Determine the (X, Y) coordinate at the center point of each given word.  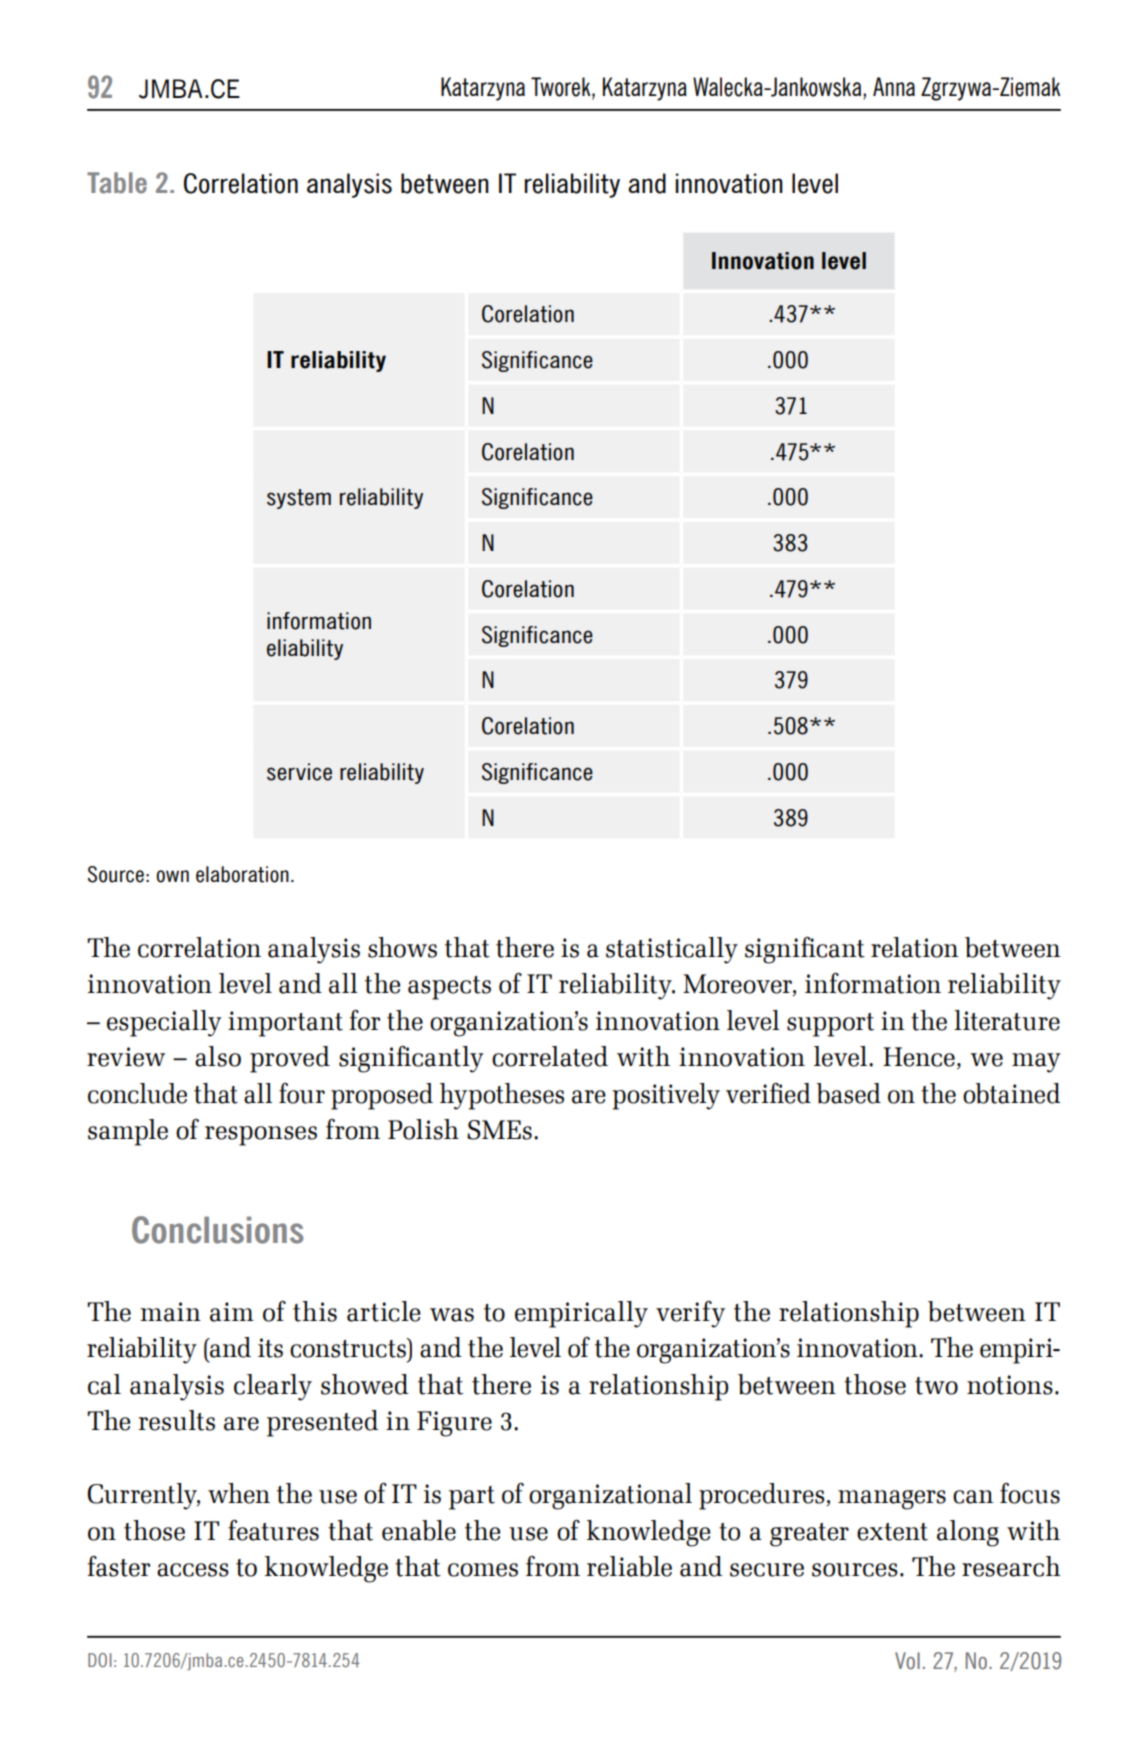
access (193, 1570)
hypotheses (502, 1096)
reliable (629, 1566)
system (299, 499)
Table (117, 183)
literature (1007, 1020)
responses (261, 1136)
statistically (672, 950)
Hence (919, 1057)
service (299, 772)
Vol (907, 1661)
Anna (894, 86)
